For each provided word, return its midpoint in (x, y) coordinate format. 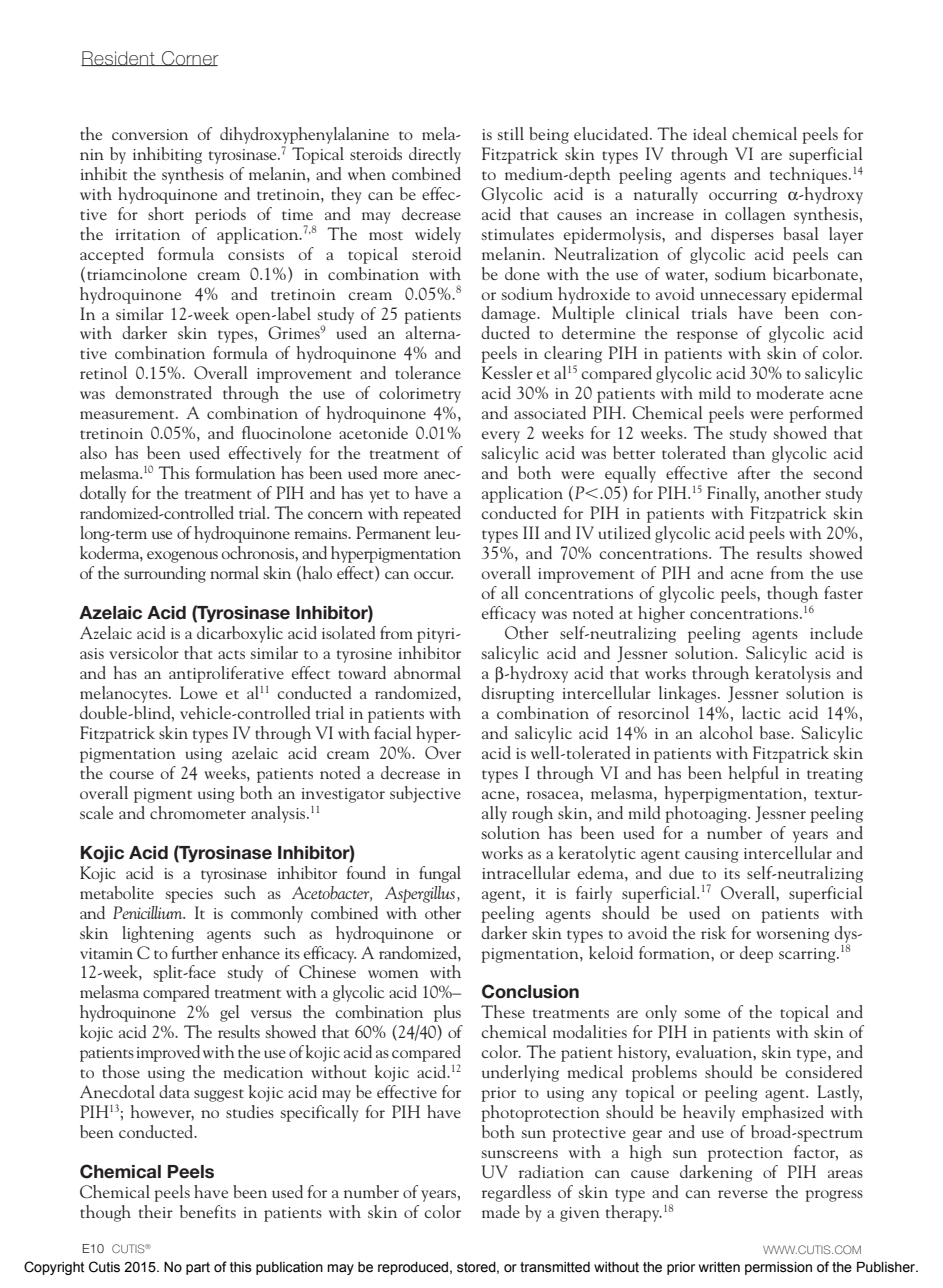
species (189, 895)
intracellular (526, 872)
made (501, 1211)
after (754, 472)
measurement (128, 414)
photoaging (707, 814)
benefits (208, 1211)
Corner (189, 58)
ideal (710, 133)
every (501, 437)
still (510, 133)
